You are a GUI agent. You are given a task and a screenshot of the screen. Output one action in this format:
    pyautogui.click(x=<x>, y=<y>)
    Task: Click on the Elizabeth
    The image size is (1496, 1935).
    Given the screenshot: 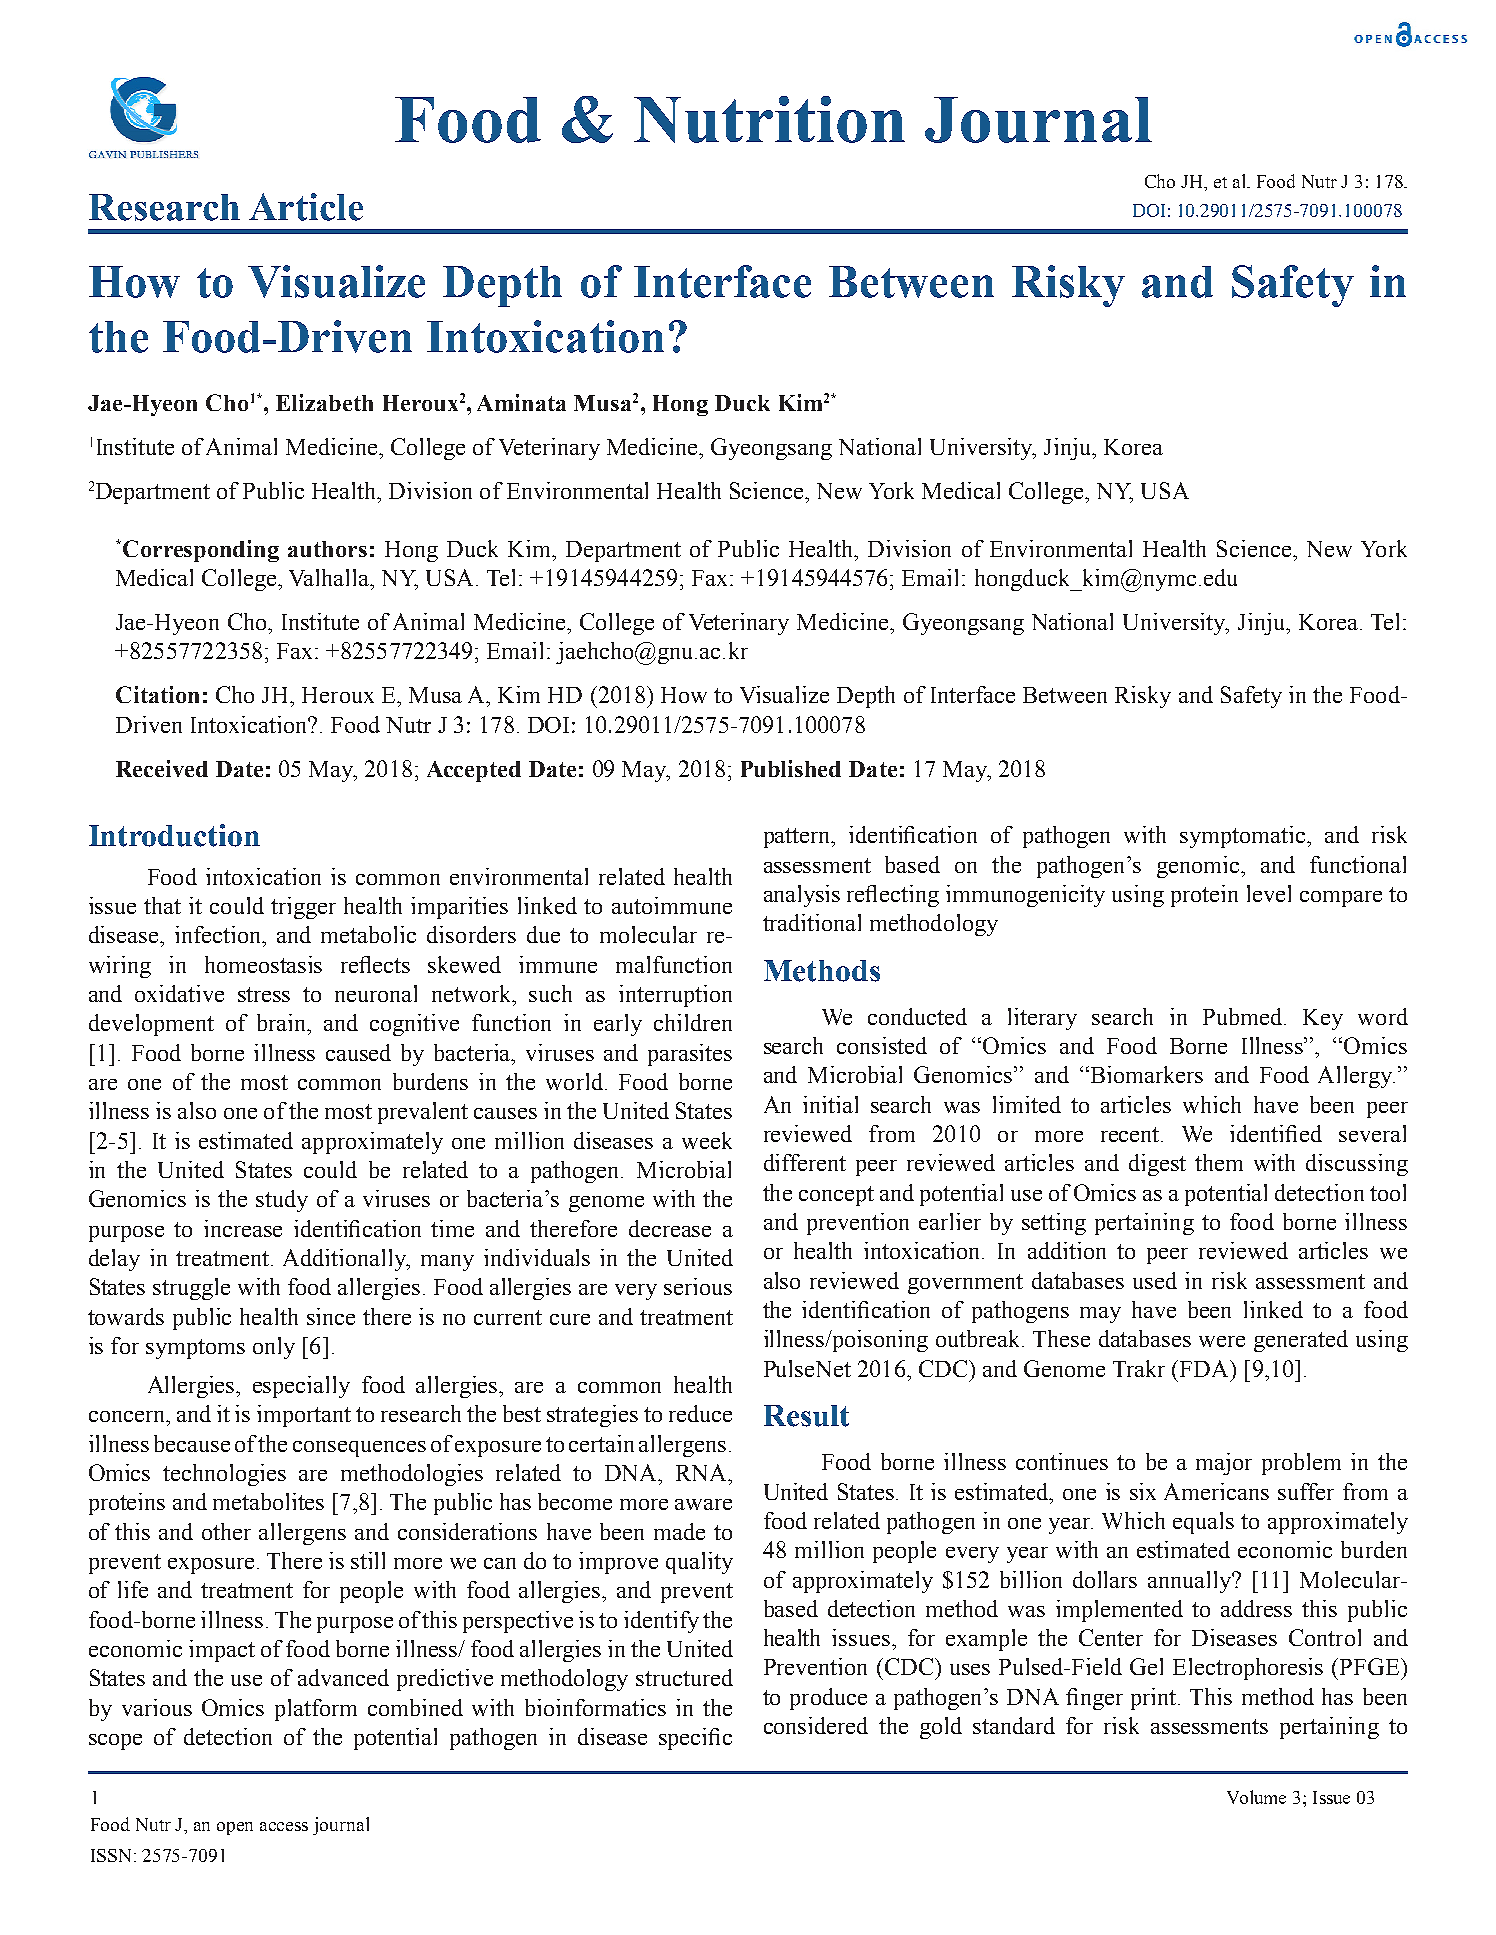 What is the action you would take?
    pyautogui.click(x=324, y=402)
